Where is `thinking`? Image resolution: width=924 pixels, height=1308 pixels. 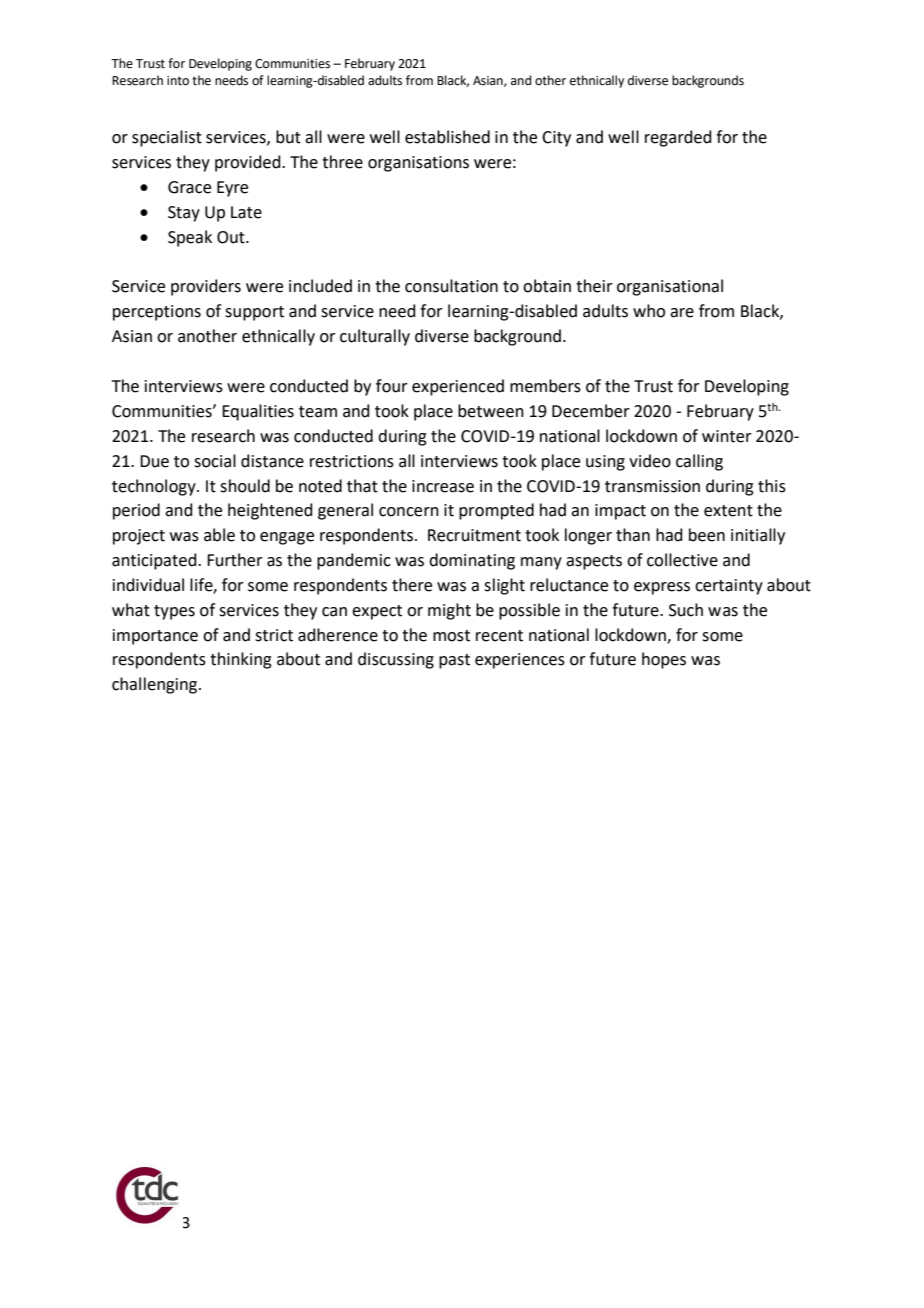
thinking is located at coordinates (241, 660).
